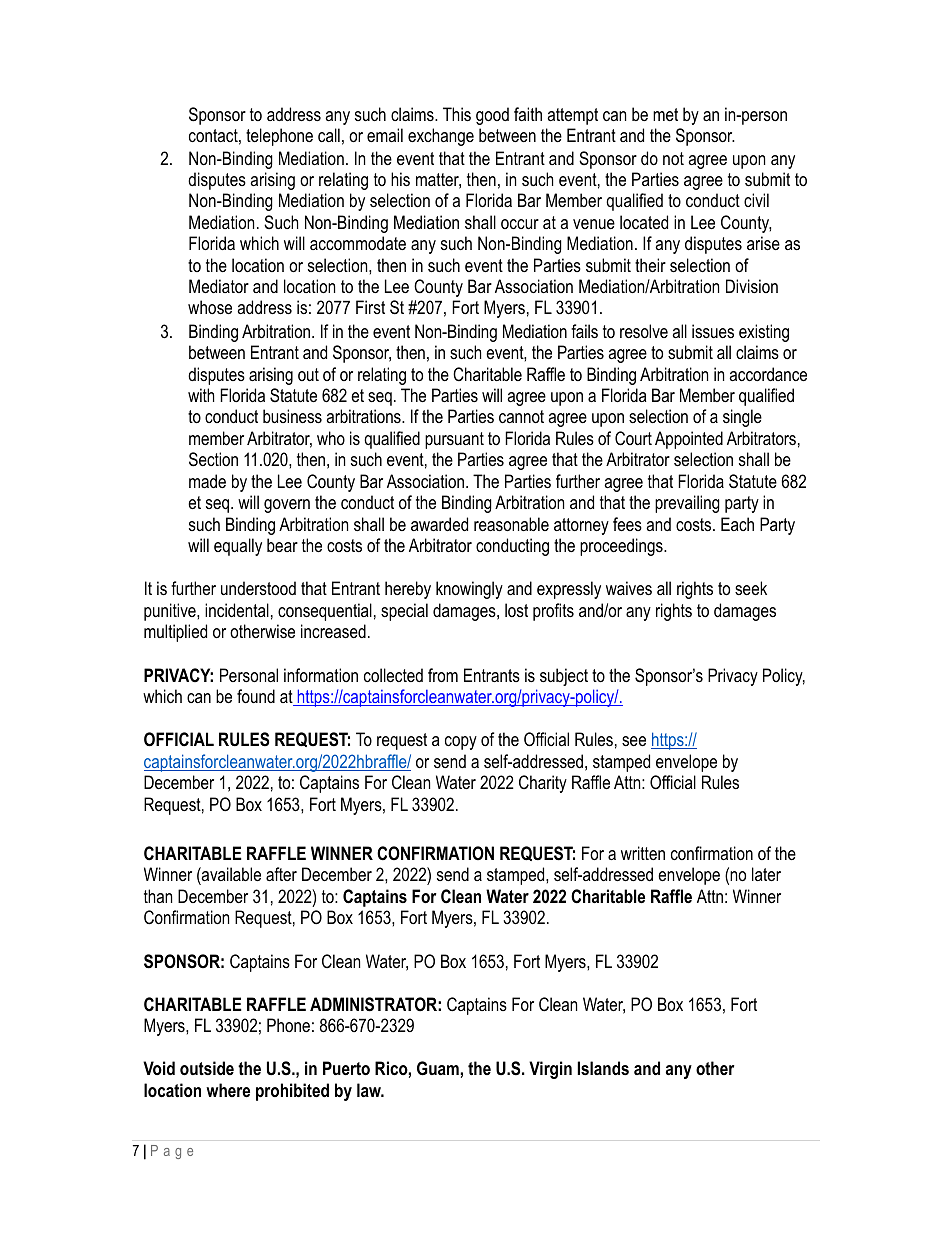 The height and width of the screenshot is (1233, 952). Describe the element at coordinates (454, 440) in the screenshot. I see `pursuant` at that location.
